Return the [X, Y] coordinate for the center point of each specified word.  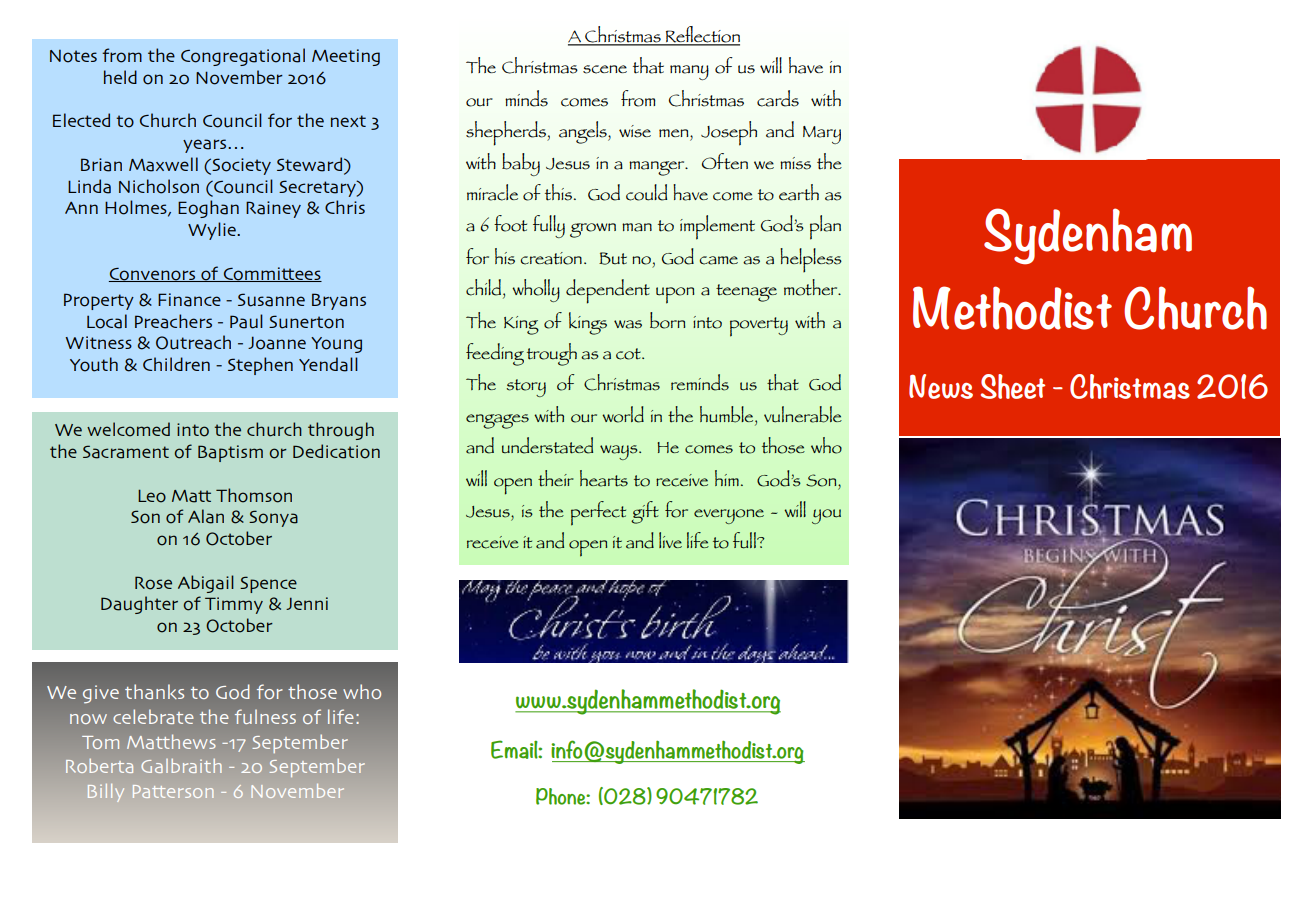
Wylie [213, 231]
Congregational [243, 57]
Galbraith [181, 766]
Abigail [206, 584]
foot [510, 223]
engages [497, 421]
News [941, 386]
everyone [729, 516]
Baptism [230, 453]
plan [825, 227]
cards [778, 98]
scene [605, 69]
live [670, 540]
